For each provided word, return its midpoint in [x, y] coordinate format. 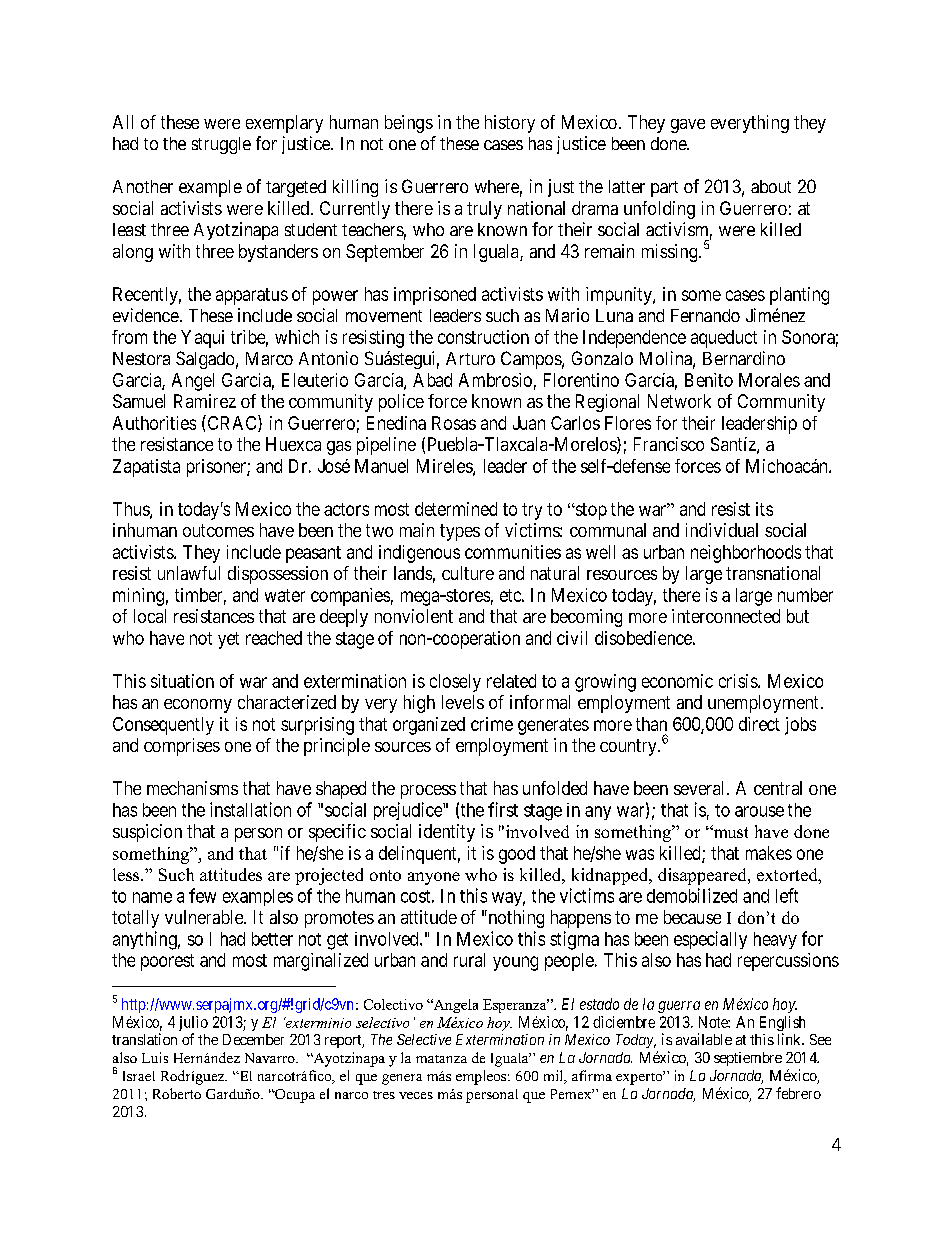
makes [769, 853]
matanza [441, 1059]
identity [447, 833]
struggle [221, 145]
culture [468, 573]
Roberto [177, 1093]
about [771, 186]
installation [250, 809]
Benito [709, 380]
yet [228, 640]
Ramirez [205, 401]
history [510, 124]
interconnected [726, 616]
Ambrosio [495, 380]
